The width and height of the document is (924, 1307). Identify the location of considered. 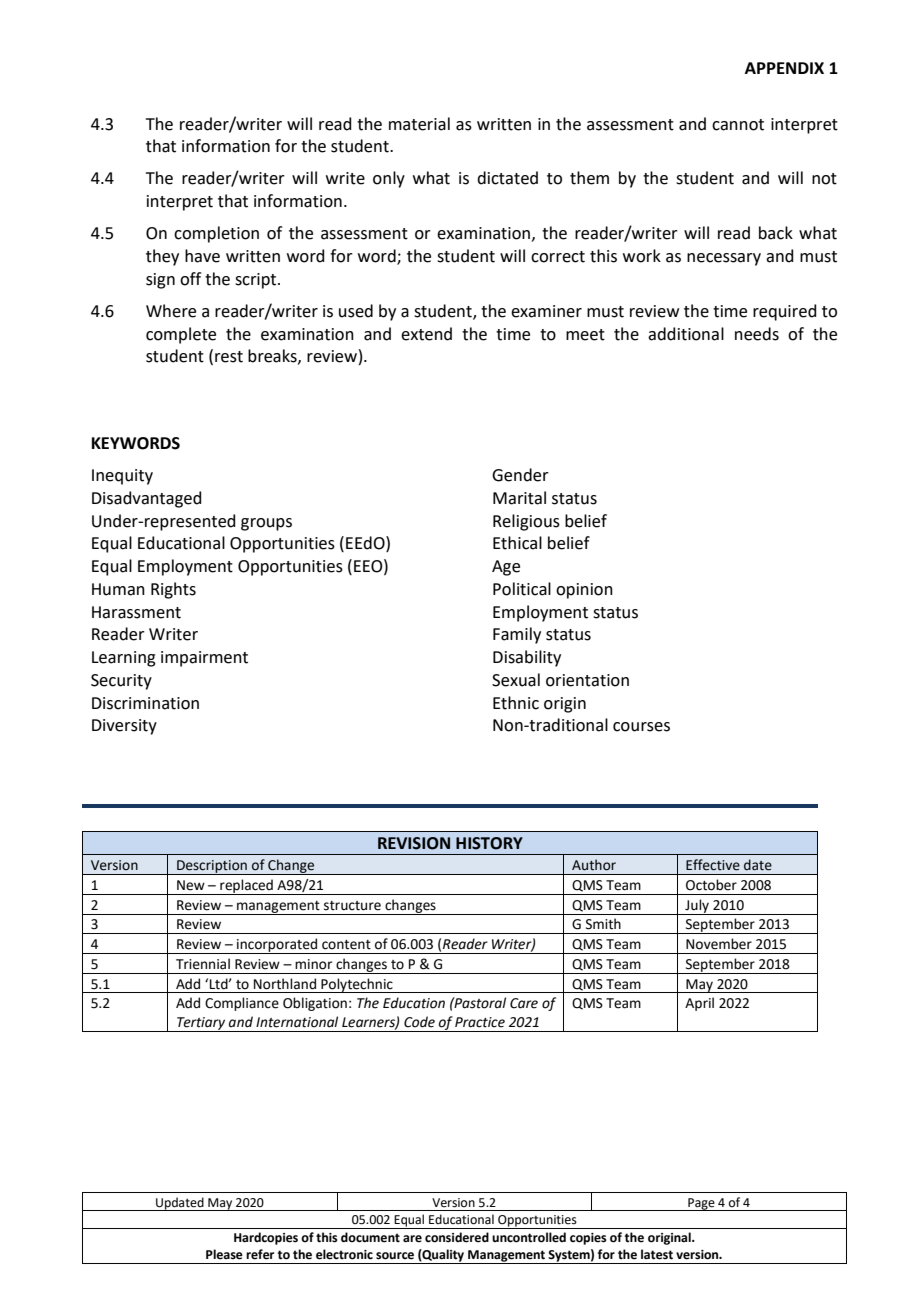
(457, 1237).
